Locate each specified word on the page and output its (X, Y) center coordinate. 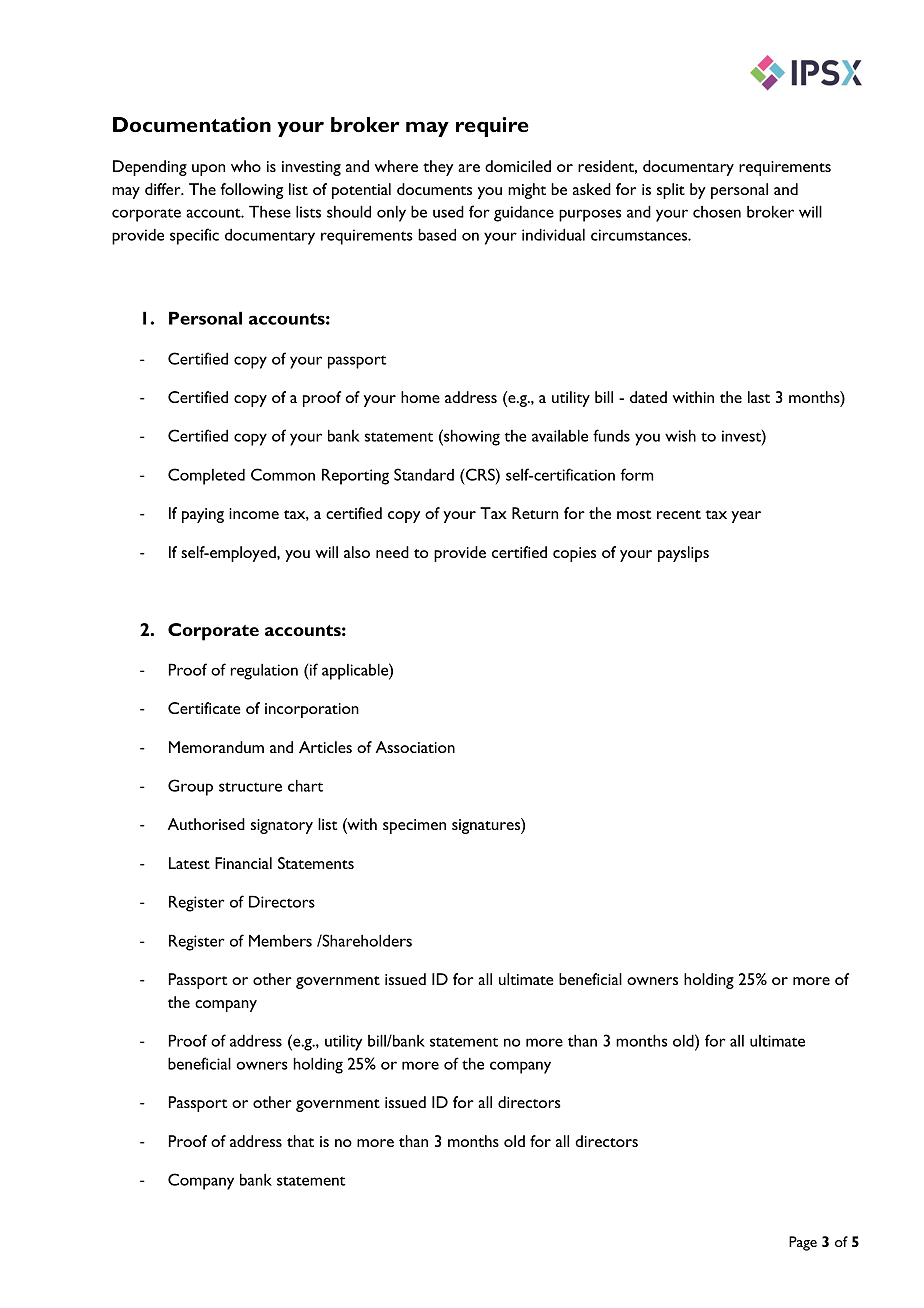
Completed (206, 476)
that (300, 1141)
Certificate (204, 708)
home (420, 397)
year (746, 517)
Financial (243, 863)
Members (280, 940)
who (246, 166)
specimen (414, 826)
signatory (282, 826)
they (438, 168)
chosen (717, 212)
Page (803, 1243)
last (759, 397)
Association (415, 747)
